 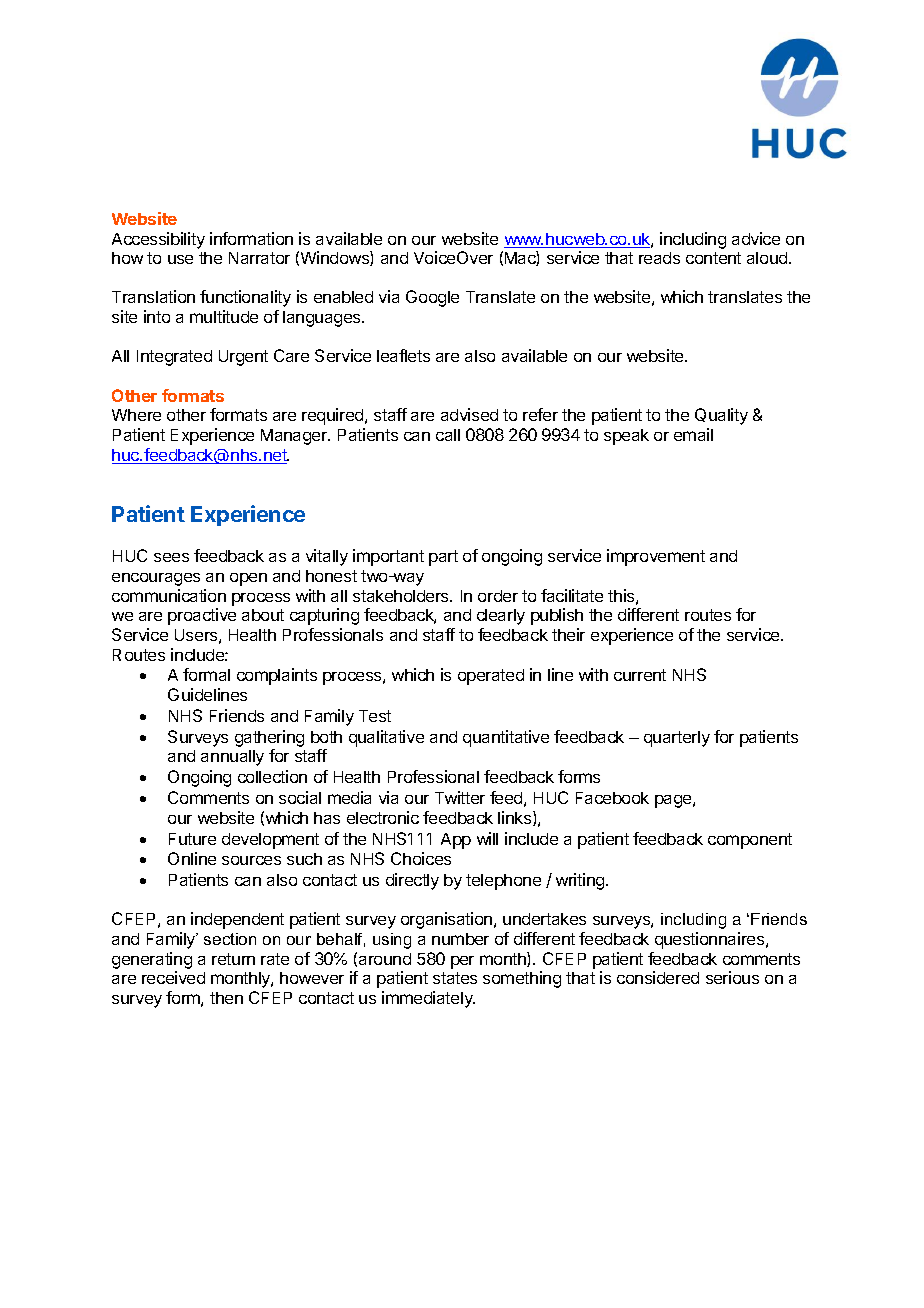 What do you see at coordinates (202, 616) in the screenshot?
I see `proactive` at bounding box center [202, 616].
